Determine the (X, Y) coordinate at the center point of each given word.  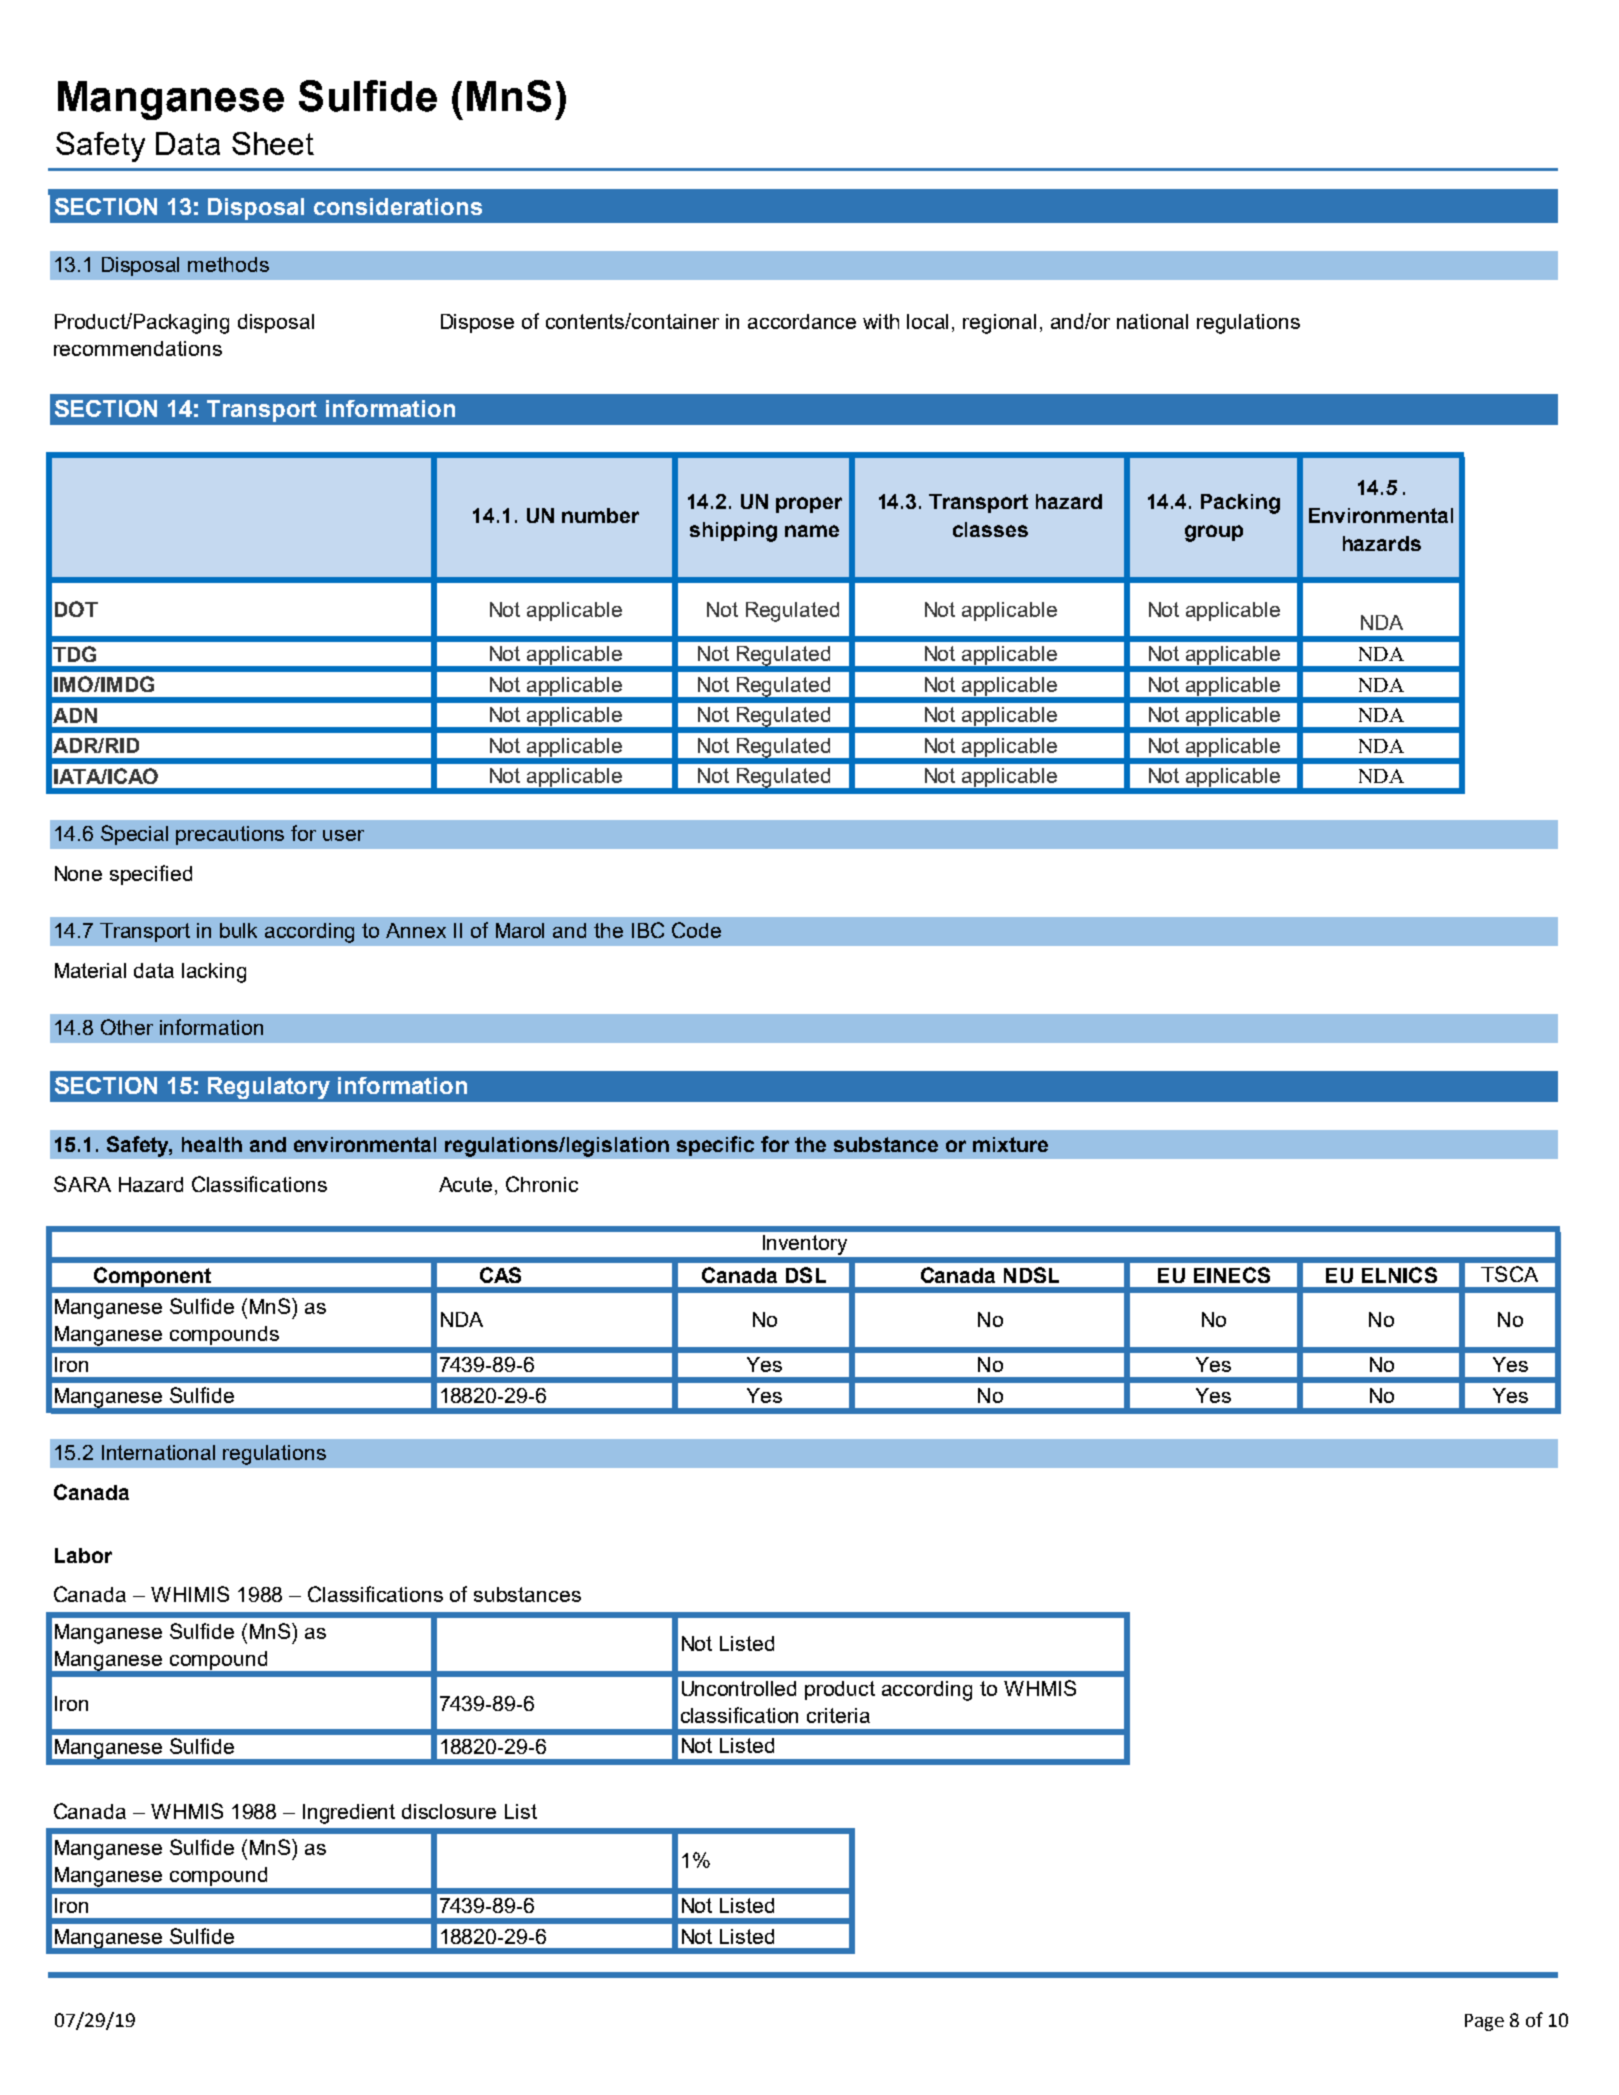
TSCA (1509, 1274)
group (1214, 533)
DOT (76, 609)
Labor (83, 1555)
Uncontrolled (739, 1688)
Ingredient (349, 1814)
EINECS (1232, 1275)
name (812, 531)
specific (715, 1146)
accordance (802, 321)
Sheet (273, 143)
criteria (838, 1715)
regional (999, 324)
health (212, 1144)
